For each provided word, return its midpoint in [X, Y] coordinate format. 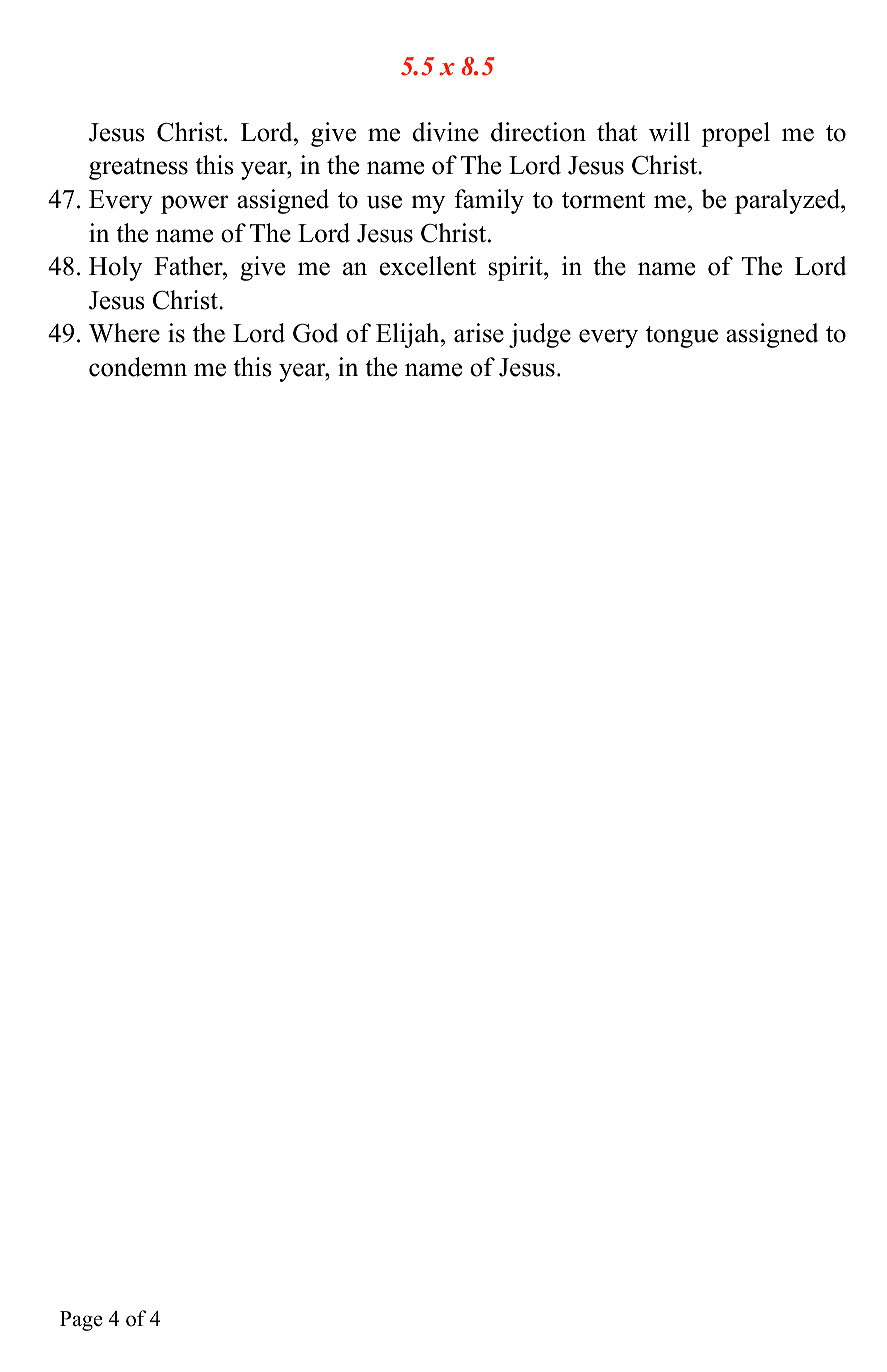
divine [446, 132]
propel [736, 134]
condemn [138, 367]
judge [540, 335]
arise [479, 333]
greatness [138, 169]
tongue [682, 337]
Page [81, 1321]
